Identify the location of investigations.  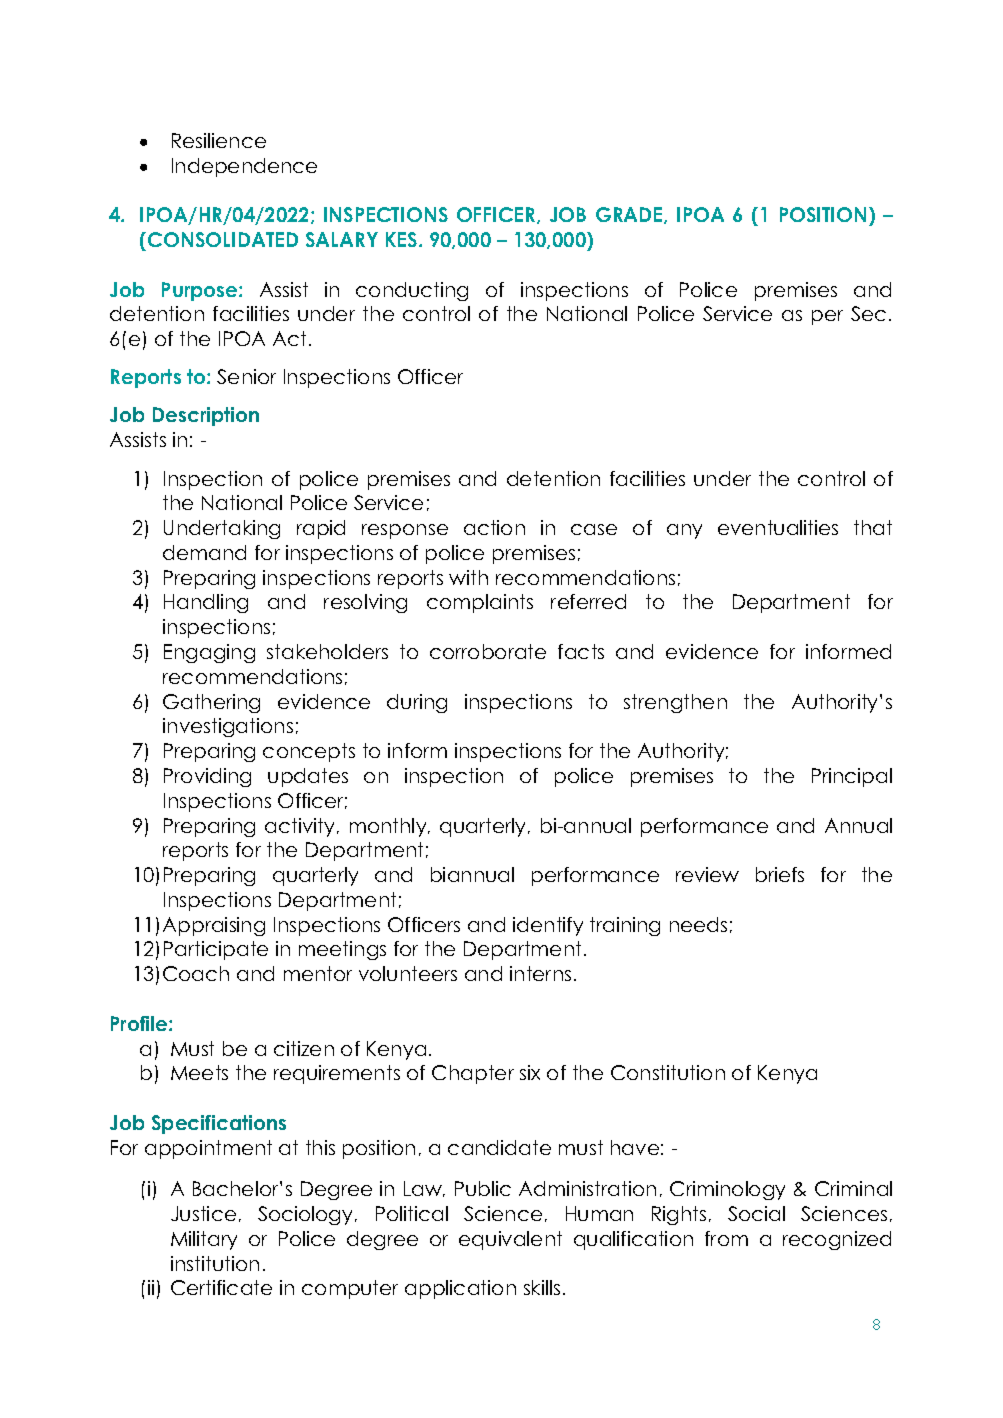
(228, 727).
